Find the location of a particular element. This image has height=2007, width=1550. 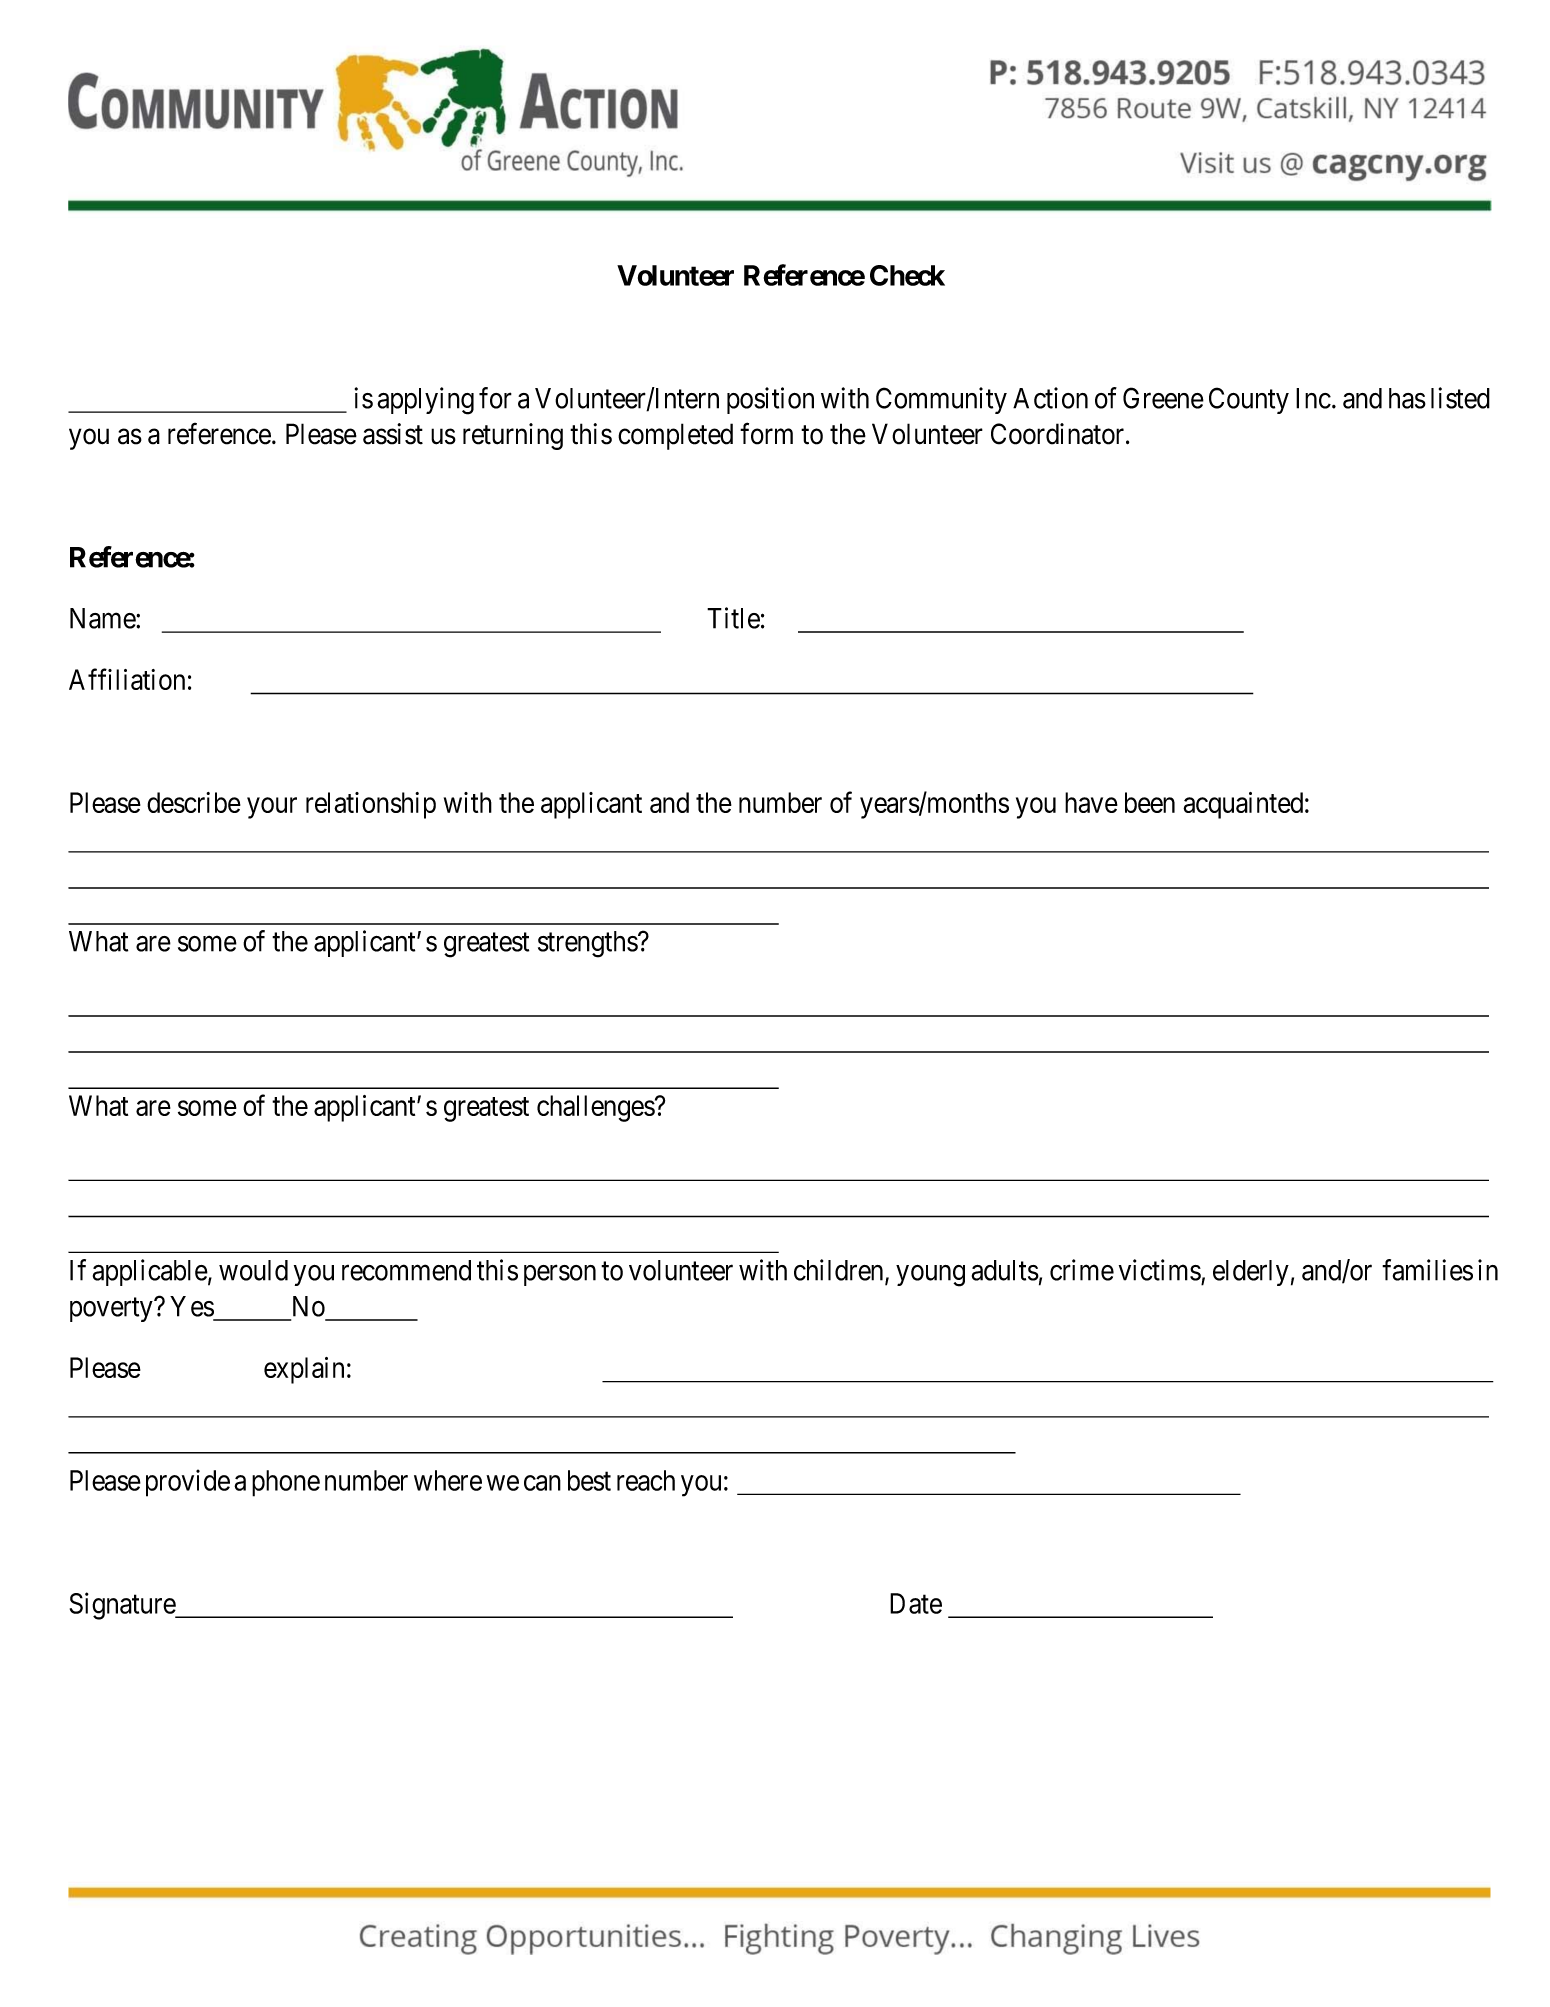

been is located at coordinates (1150, 802).
